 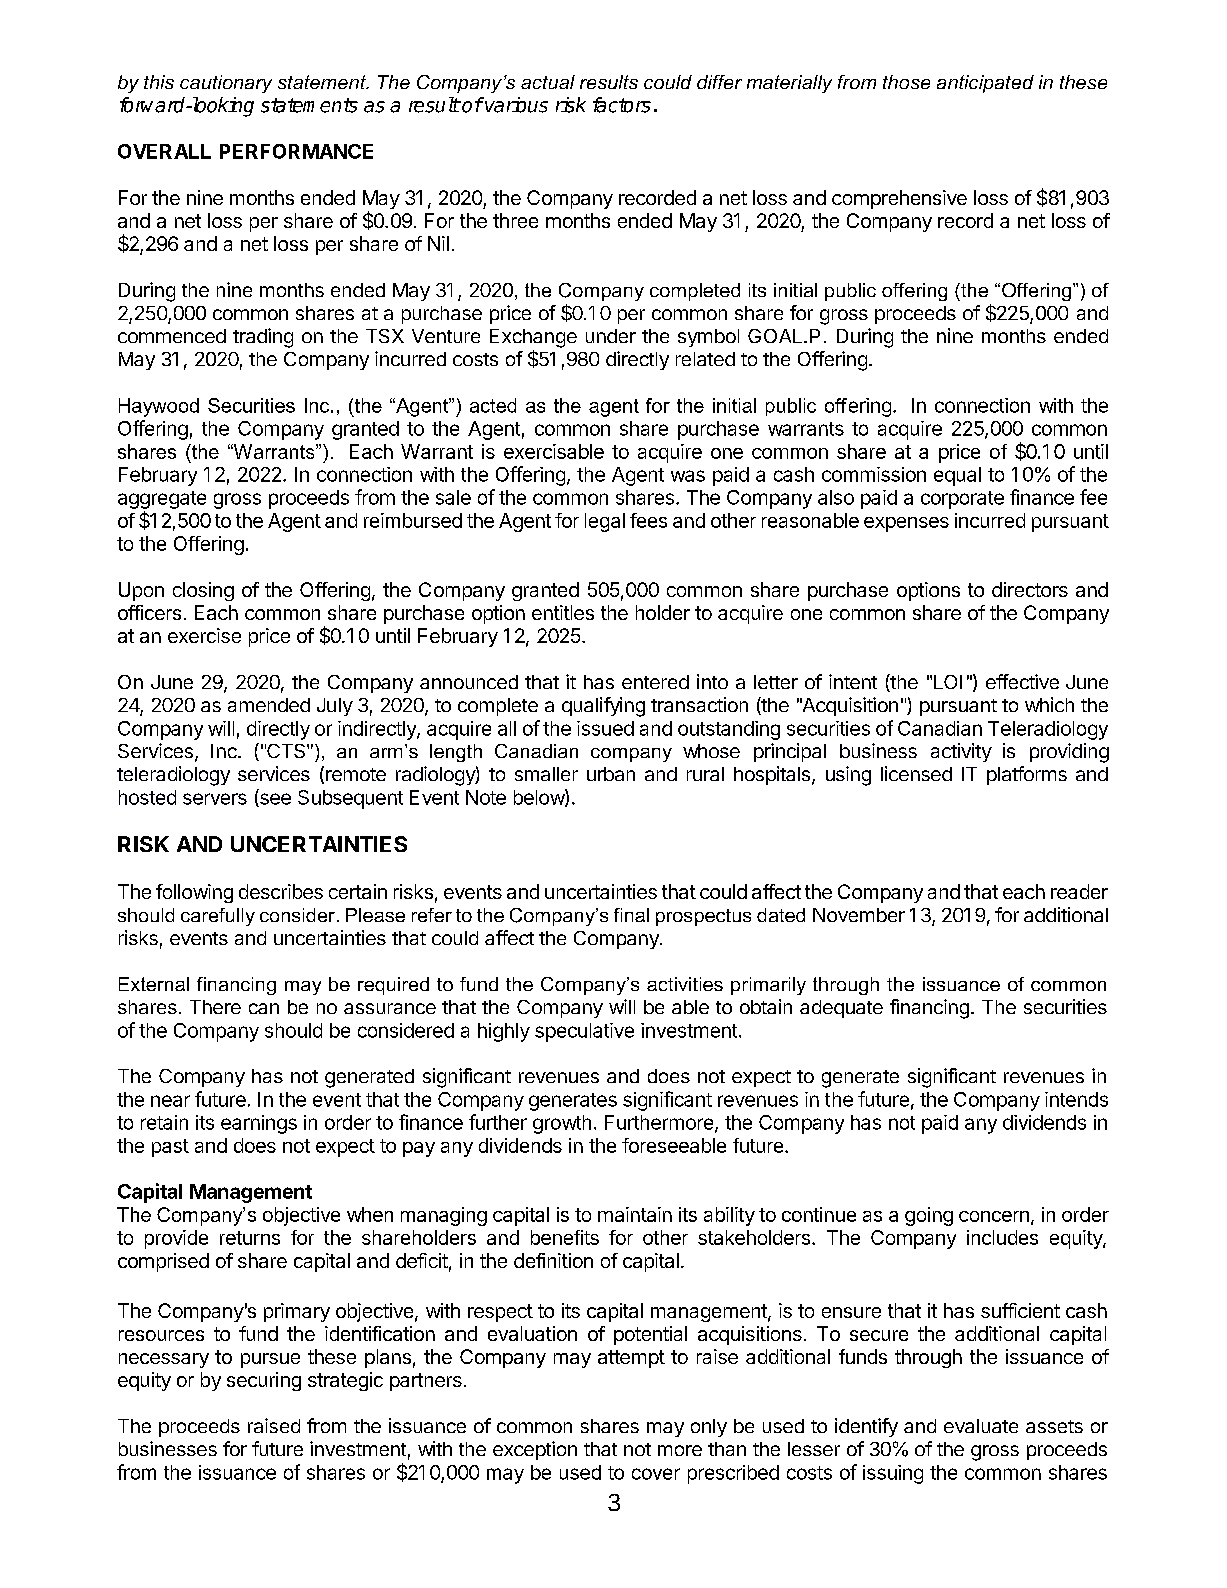 I want to click on adequate, so click(x=841, y=1009).
